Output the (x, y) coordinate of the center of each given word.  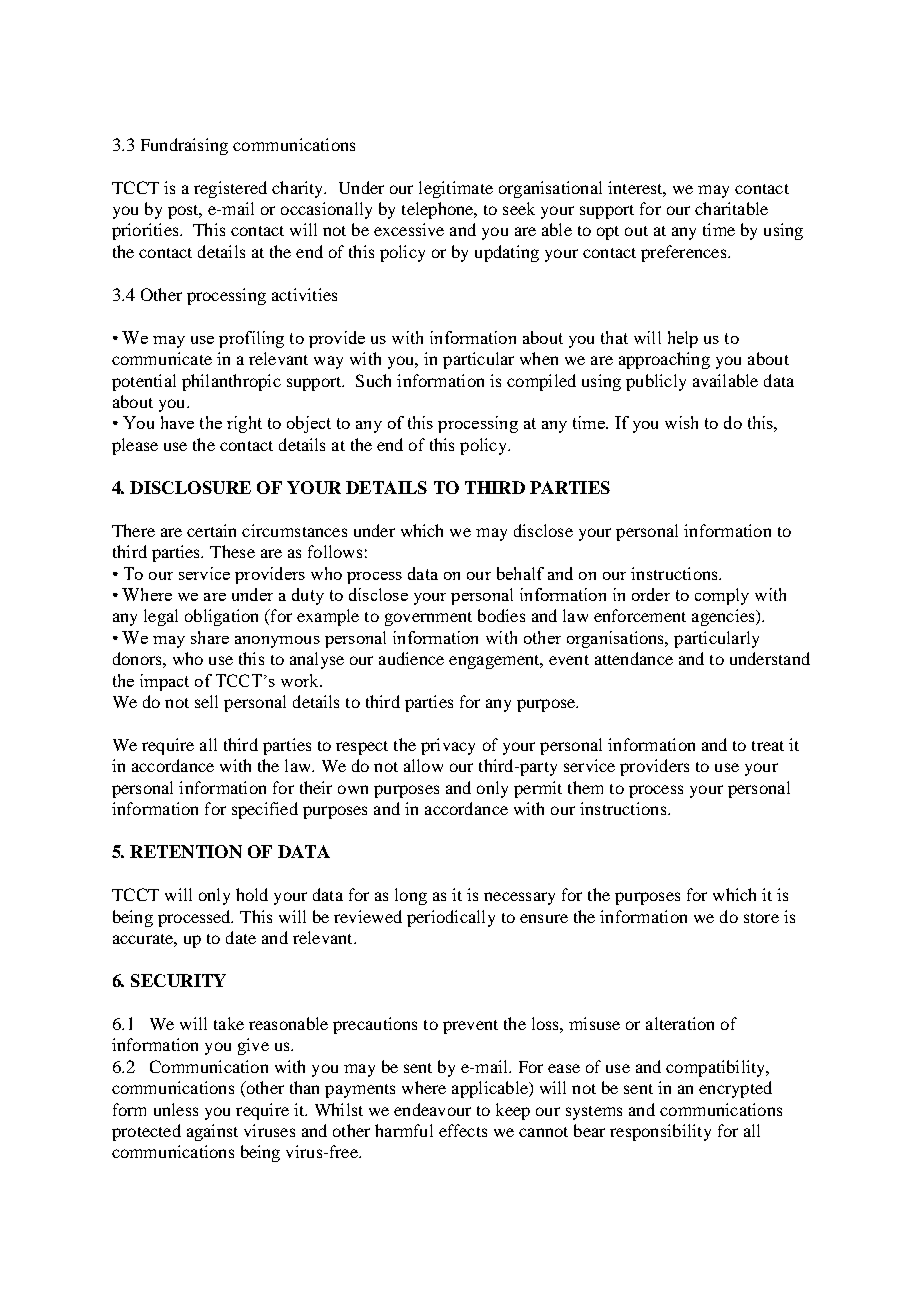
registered (230, 189)
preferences (685, 253)
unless (176, 1109)
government (428, 619)
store (761, 918)
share (210, 637)
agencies (724, 617)
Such (373, 380)
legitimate (456, 189)
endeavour (432, 1109)
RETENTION (186, 851)
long (411, 896)
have (177, 422)
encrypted (735, 1089)
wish (681, 422)
